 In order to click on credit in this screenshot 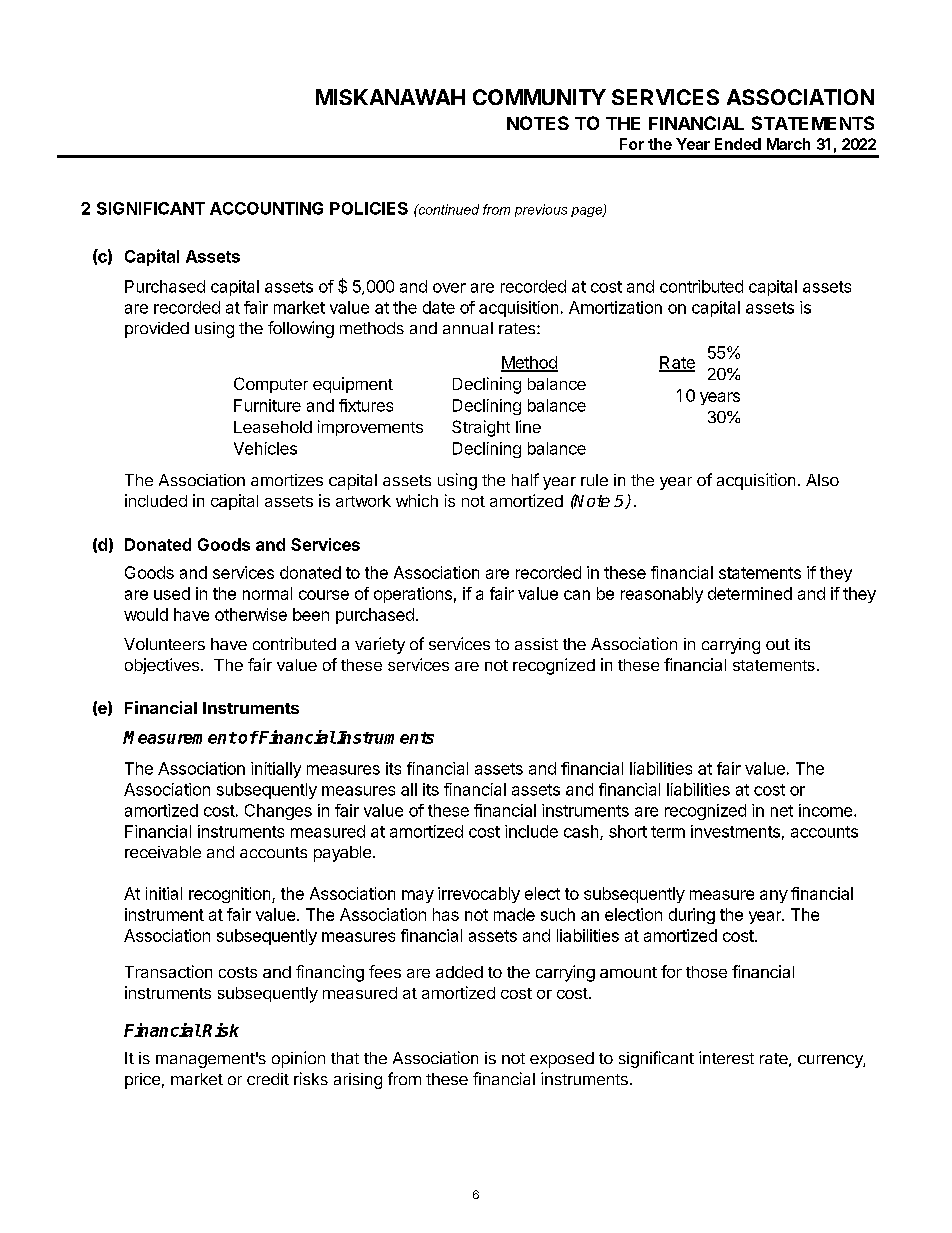, I will do `click(268, 1079)`.
